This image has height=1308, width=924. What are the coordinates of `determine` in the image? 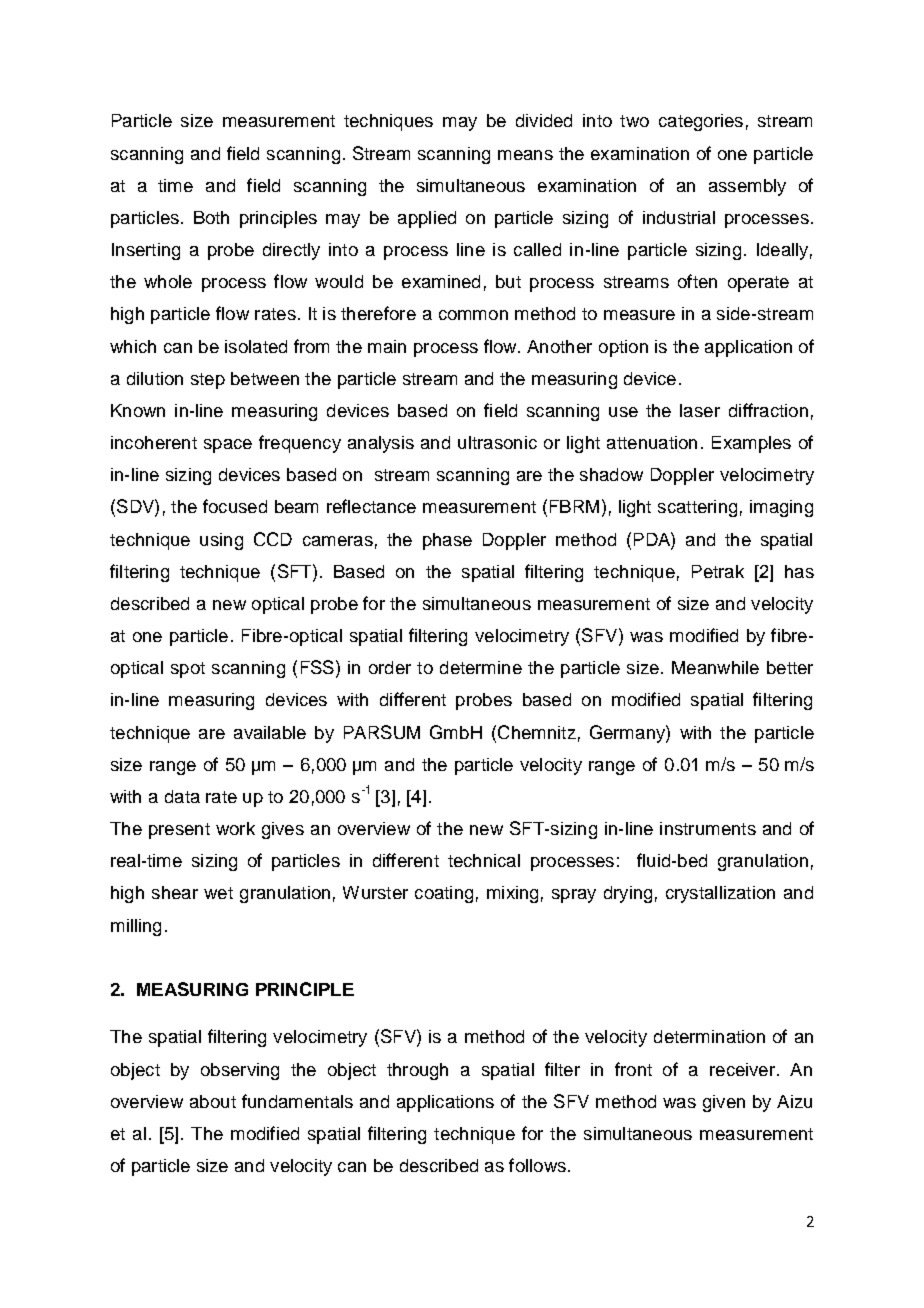 It's located at (481, 667).
